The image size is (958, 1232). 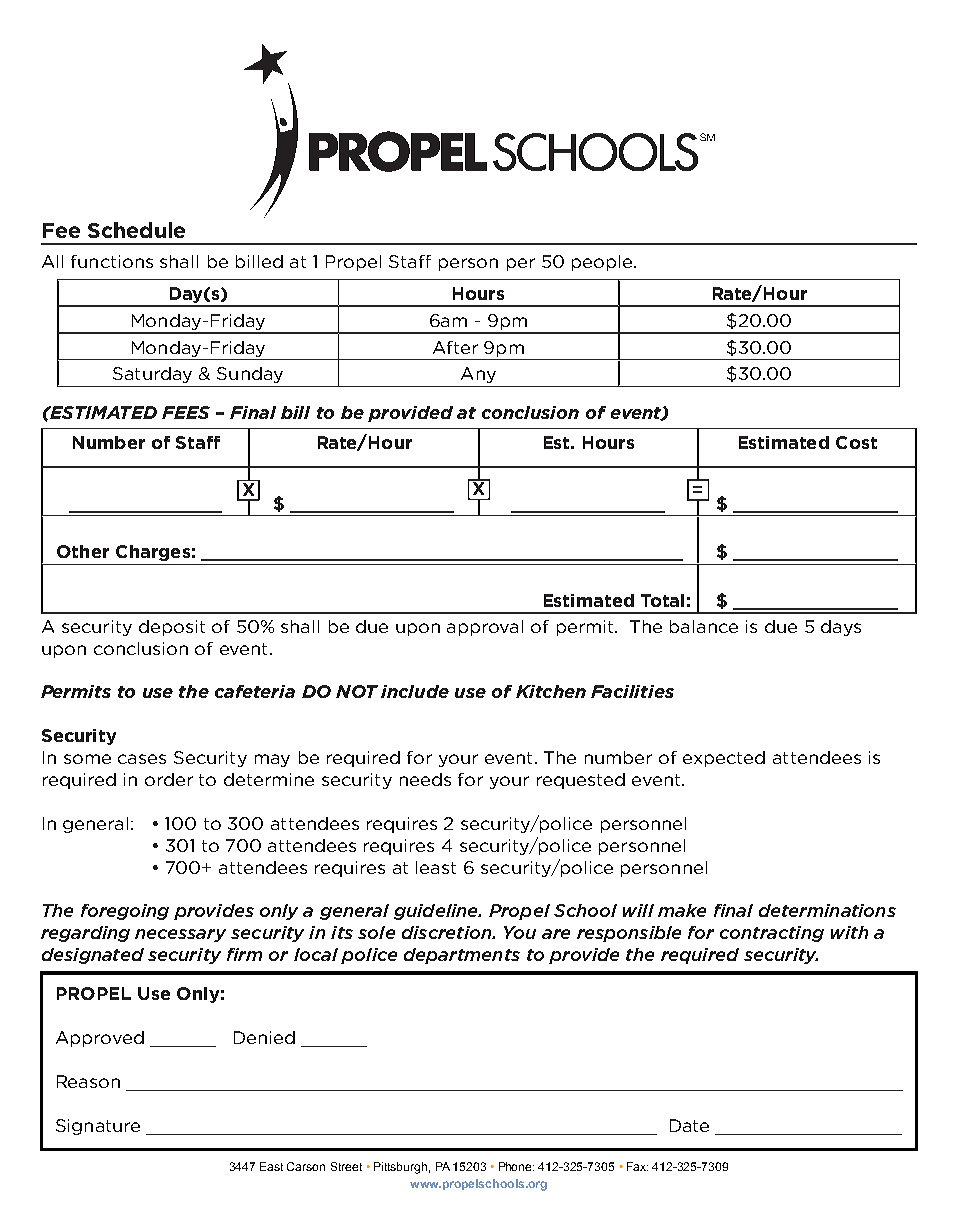 I want to click on Date, so click(x=689, y=1125).
